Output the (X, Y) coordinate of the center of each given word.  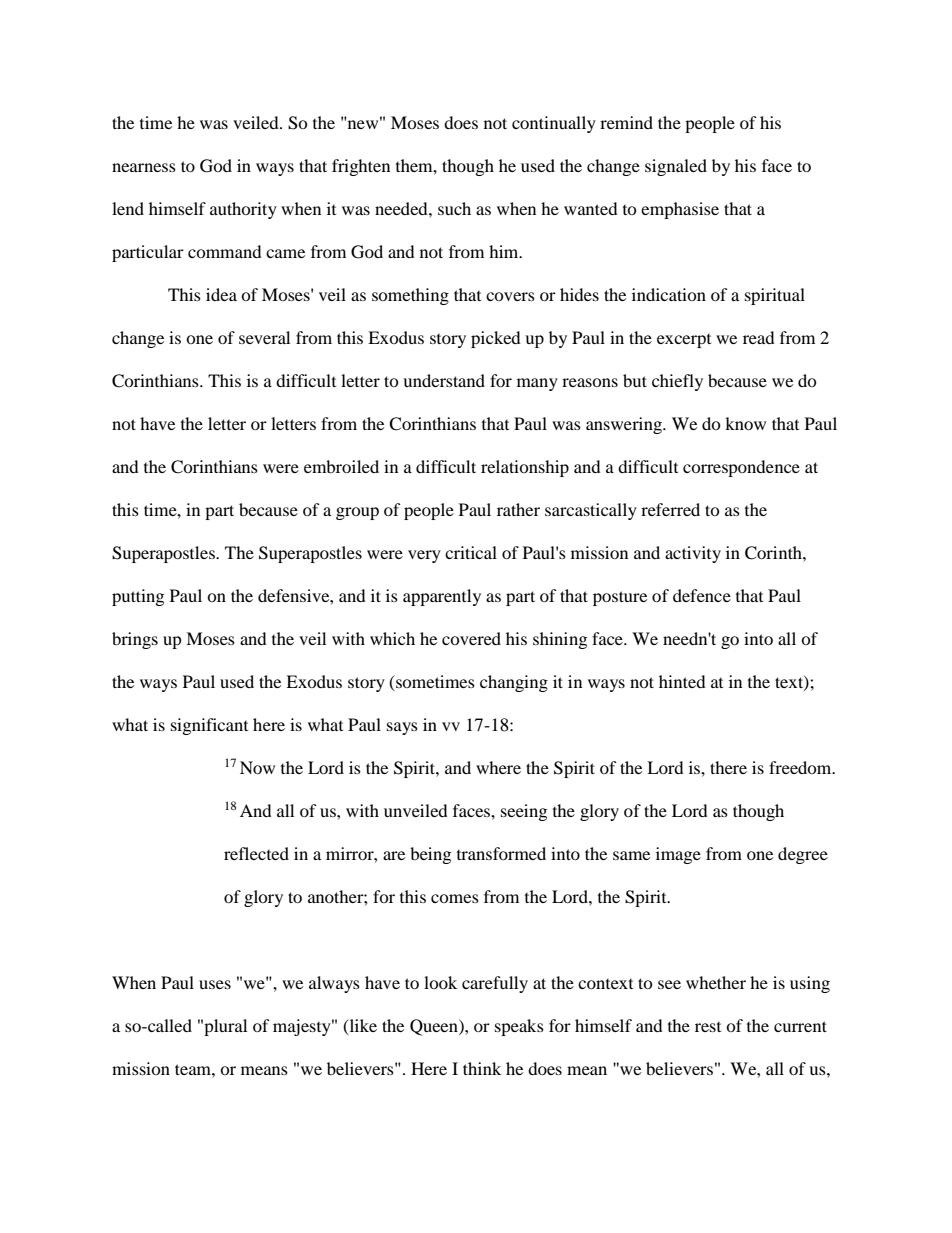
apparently (442, 597)
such (454, 208)
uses (215, 984)
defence (702, 595)
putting (138, 597)
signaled (676, 167)
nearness (144, 167)
